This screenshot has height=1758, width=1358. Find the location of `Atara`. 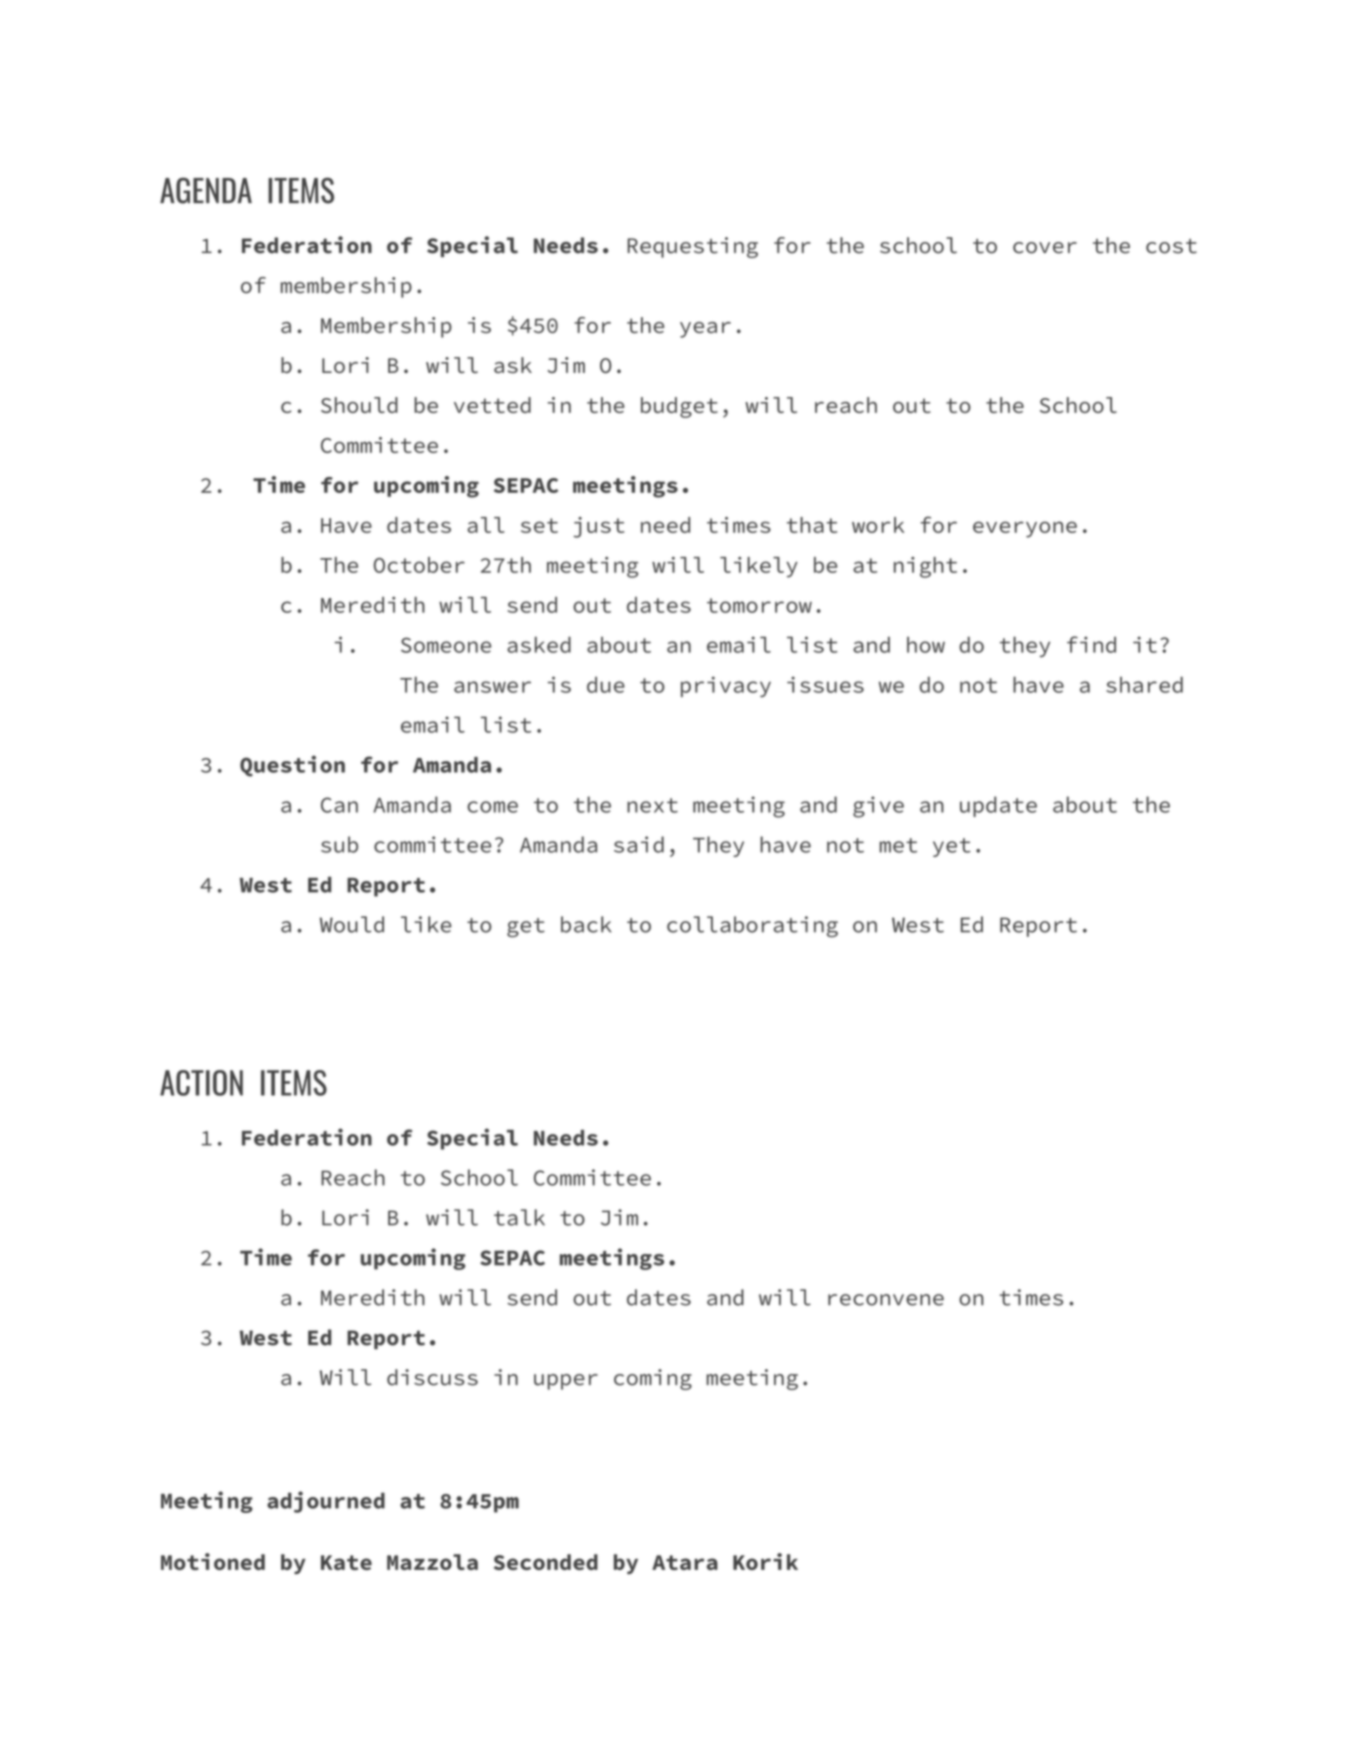

Atara is located at coordinates (685, 1562).
